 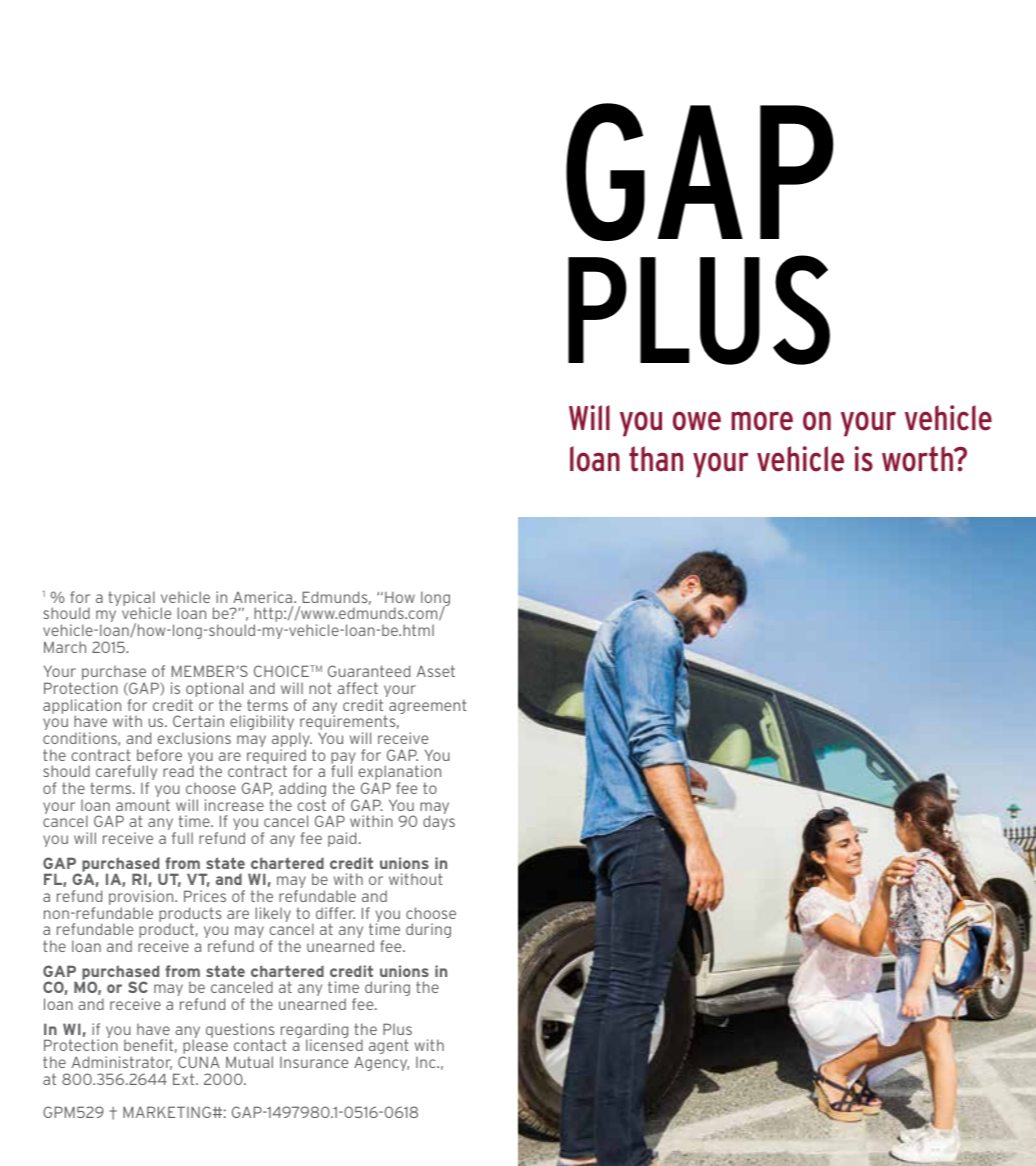 What do you see at coordinates (399, 774) in the screenshot?
I see `explanation` at bounding box center [399, 774].
